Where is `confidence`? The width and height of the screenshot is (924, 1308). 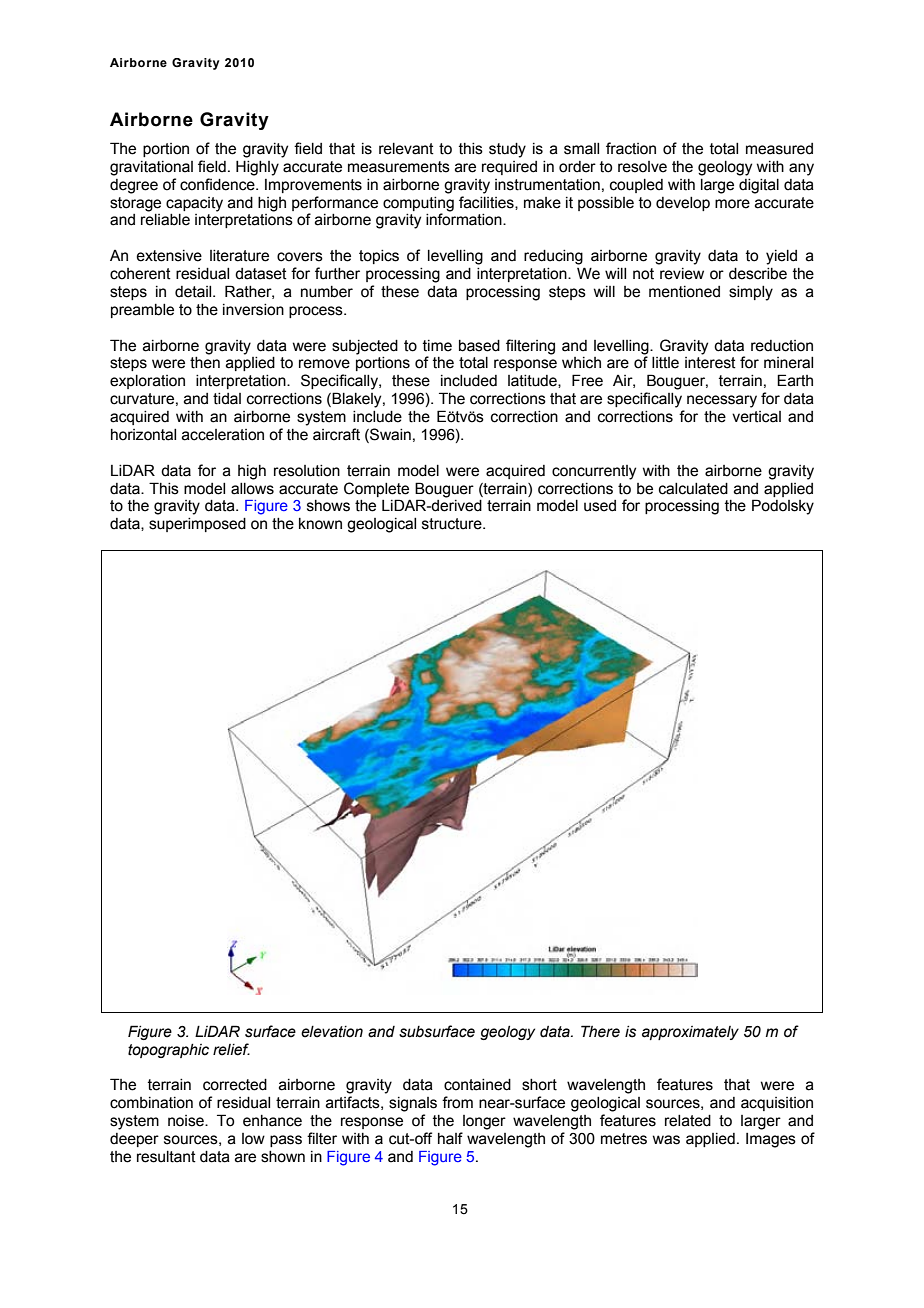 confidence is located at coordinates (218, 184).
